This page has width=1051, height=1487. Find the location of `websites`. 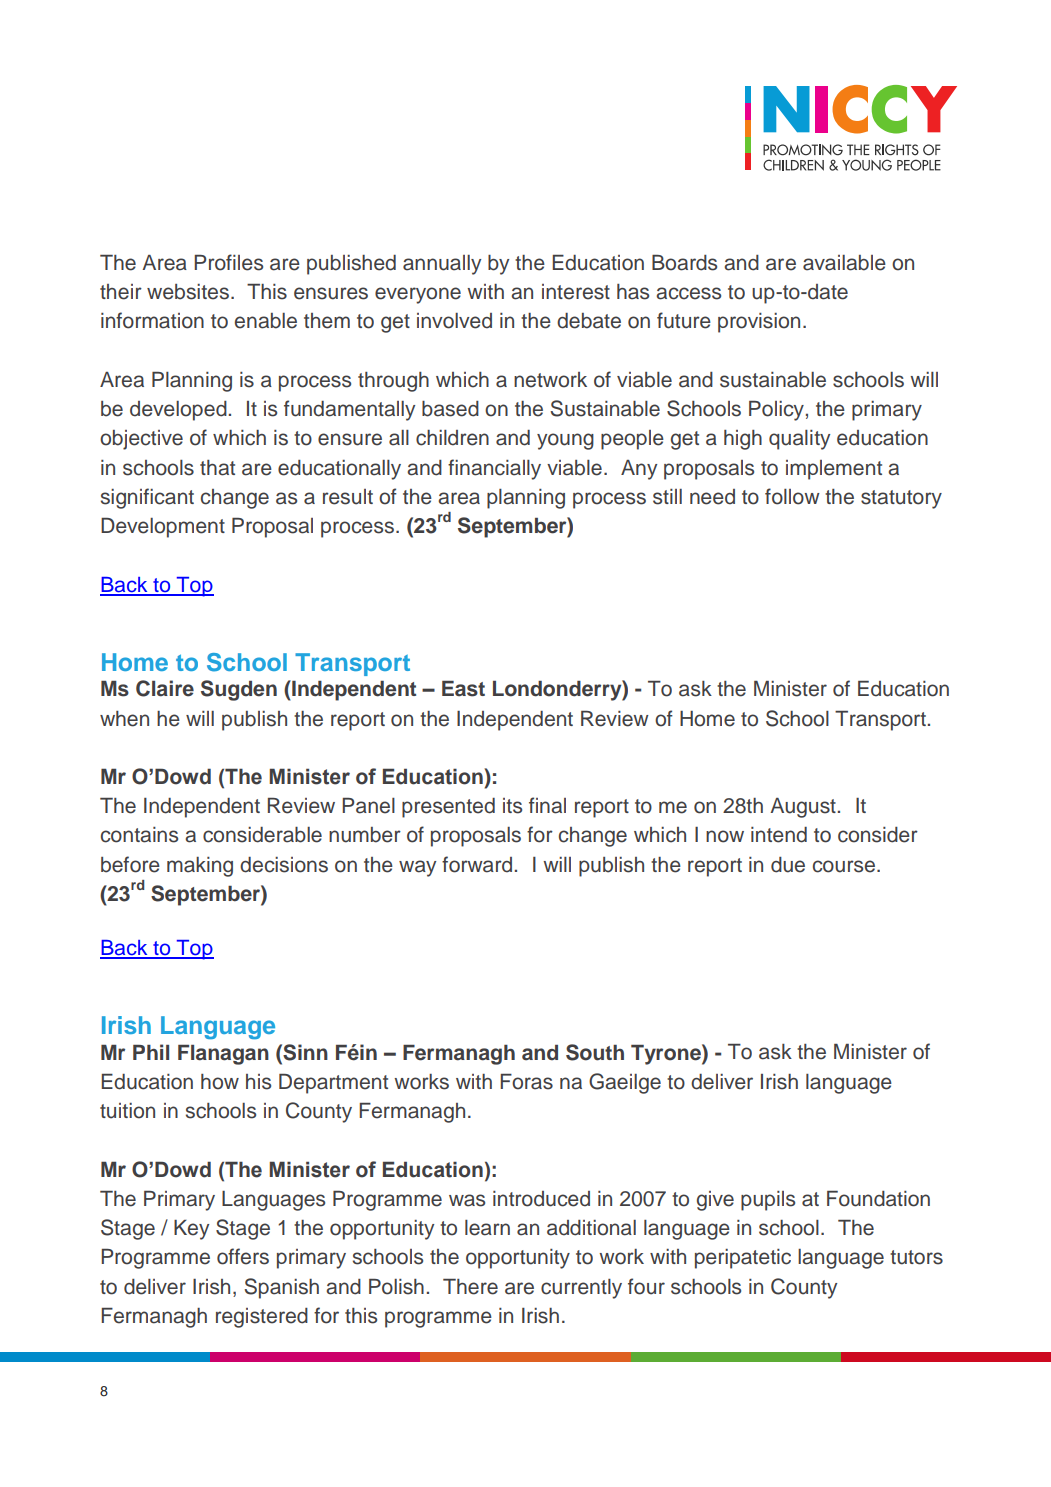

websites is located at coordinates (188, 292).
